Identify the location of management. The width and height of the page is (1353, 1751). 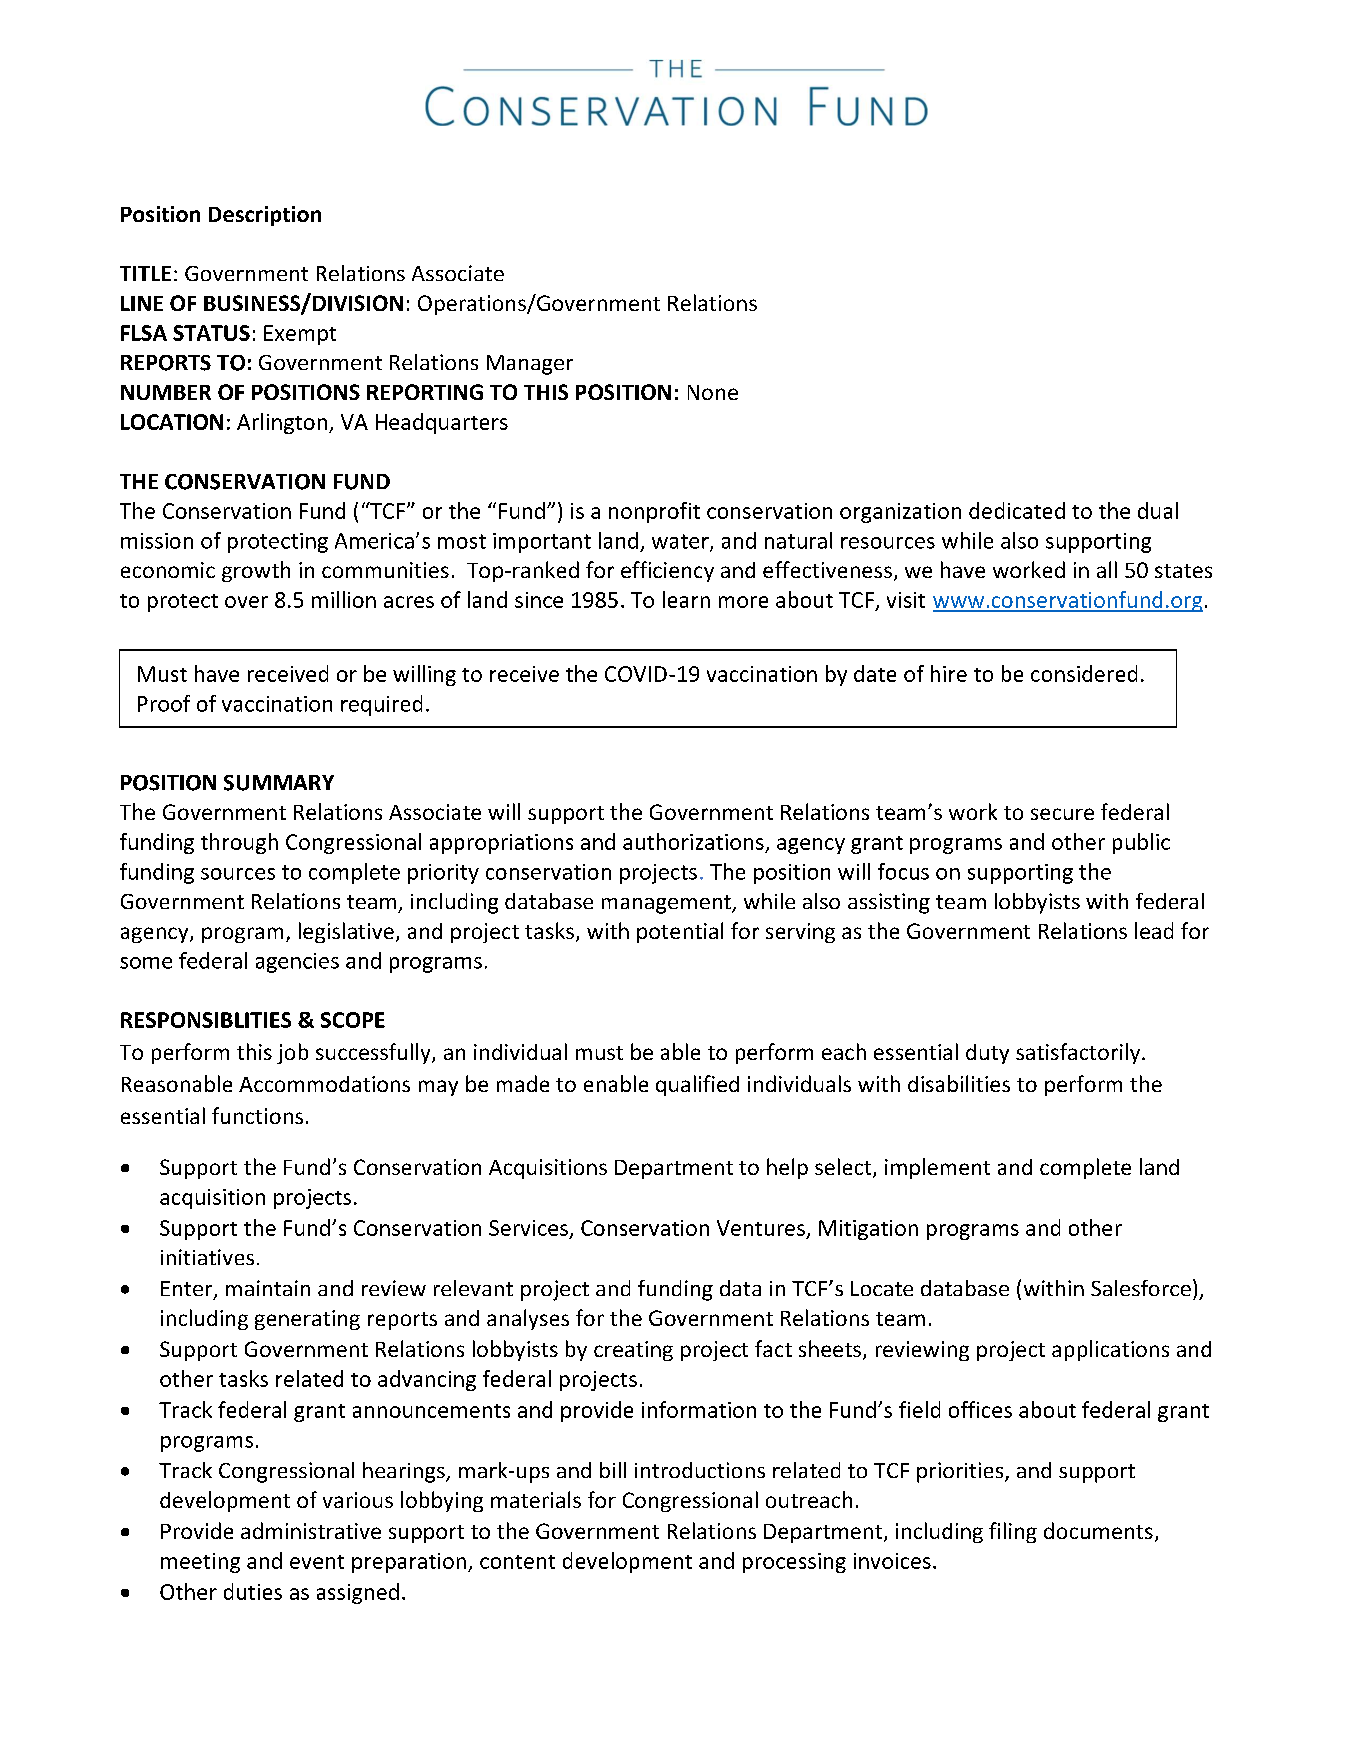
(667, 904).
